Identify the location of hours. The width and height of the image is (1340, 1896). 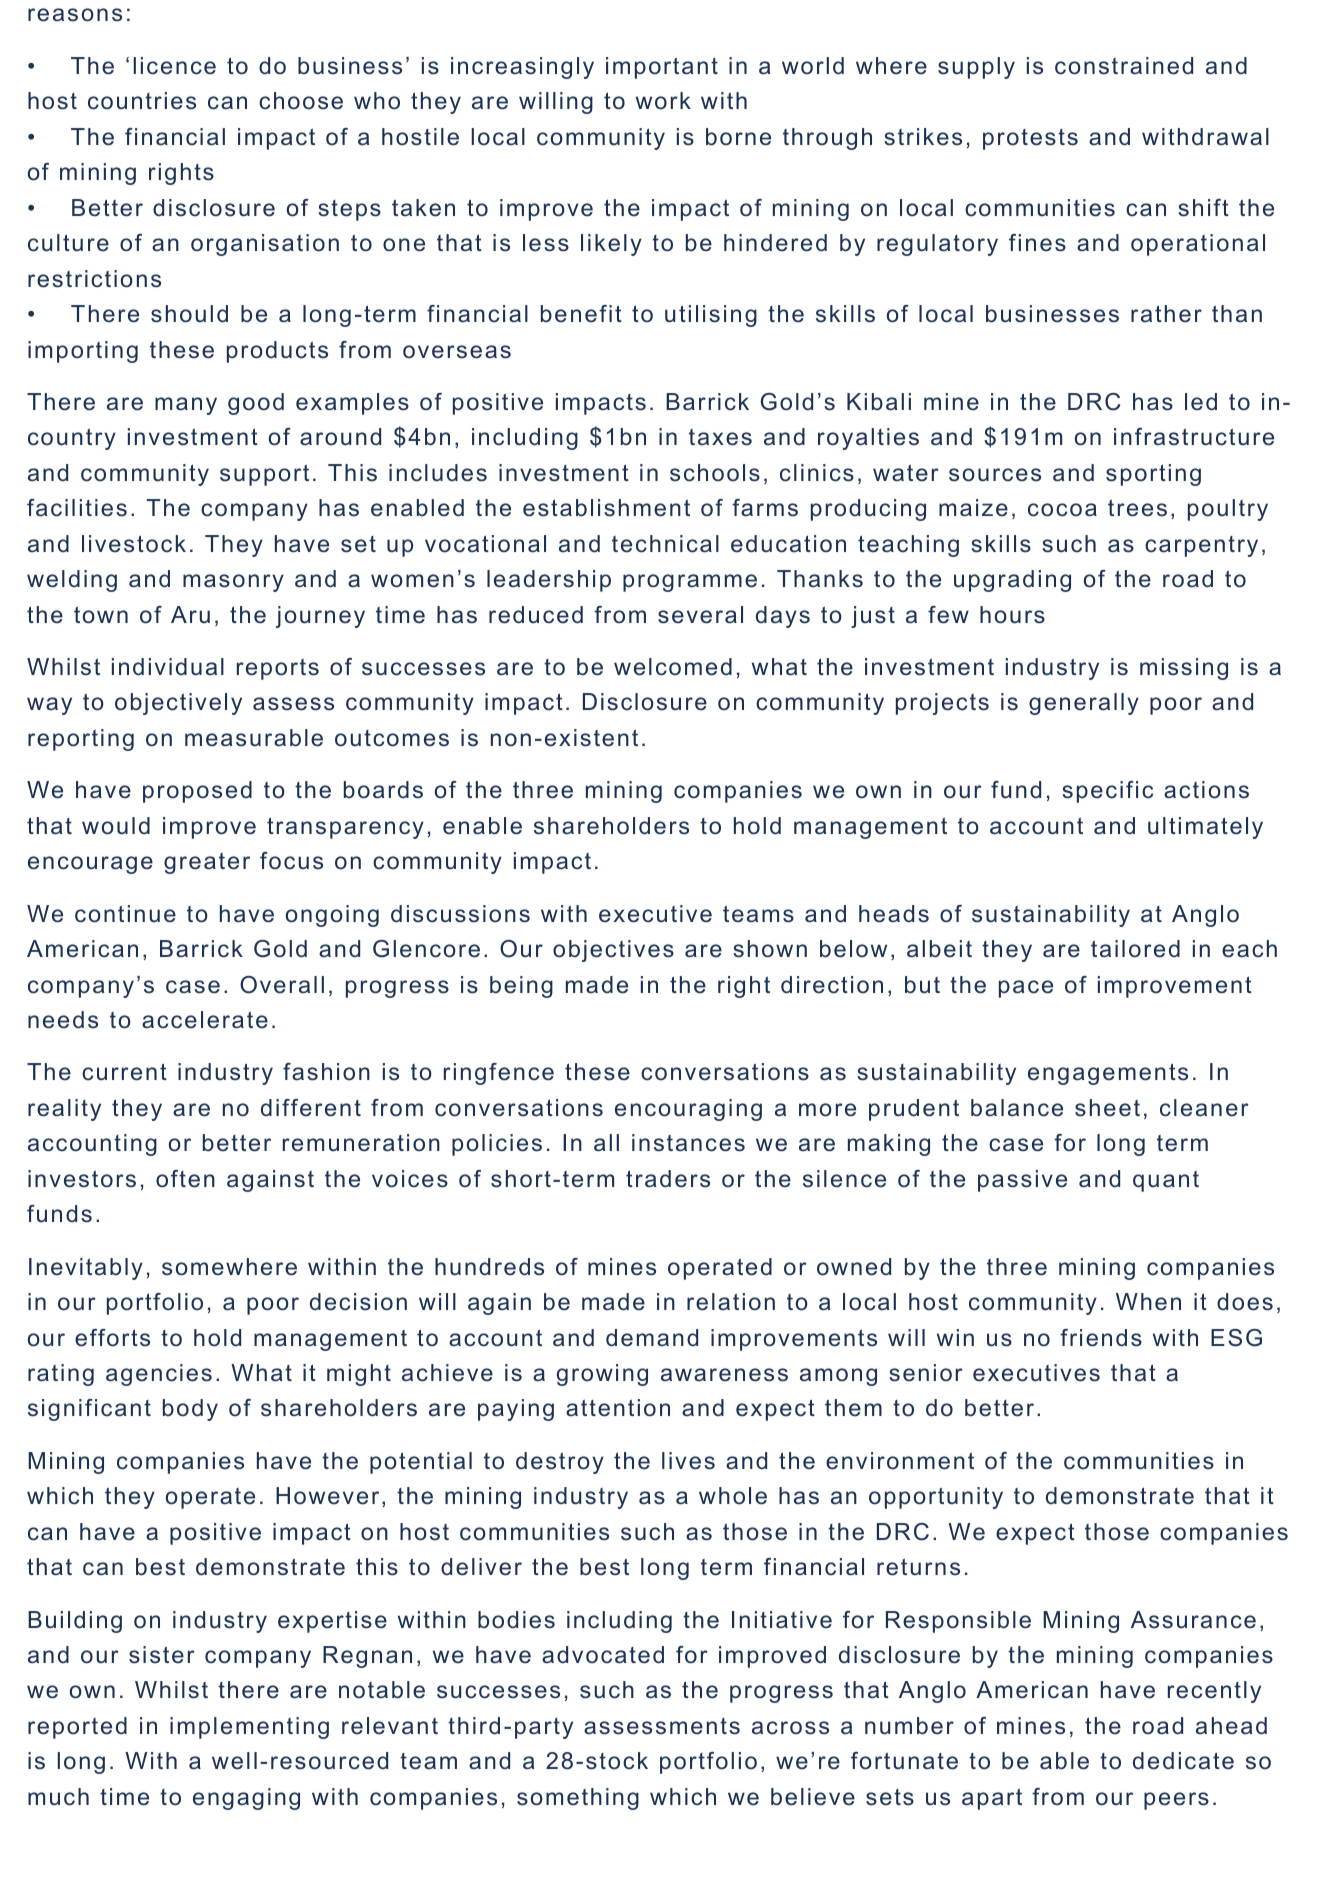
(1012, 615).
